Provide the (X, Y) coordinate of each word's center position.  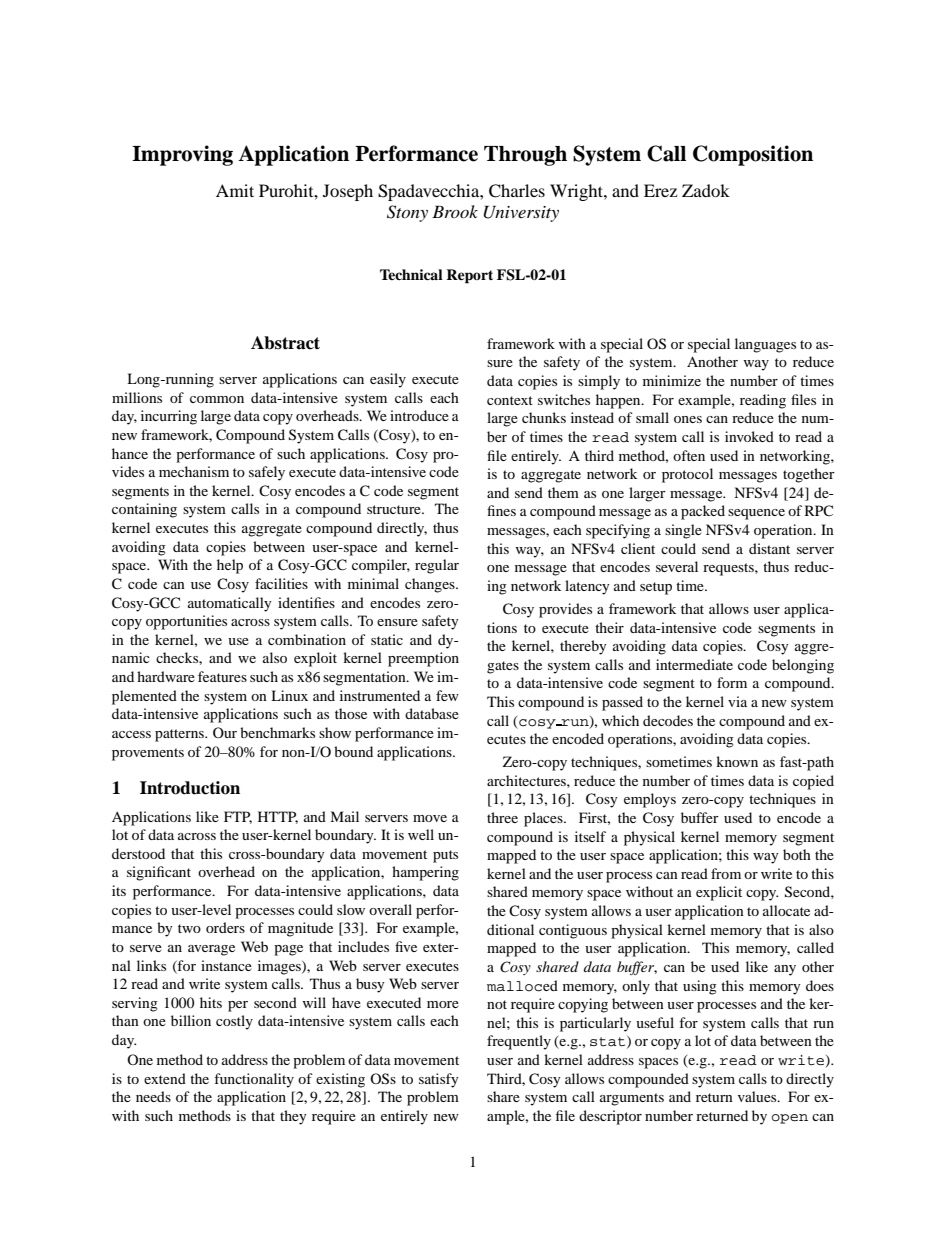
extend (165, 1078)
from (726, 873)
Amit (235, 190)
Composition (753, 155)
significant (159, 873)
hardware (166, 676)
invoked (749, 436)
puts (445, 856)
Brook (455, 211)
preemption (423, 659)
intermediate (694, 664)
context (510, 400)
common (217, 399)
